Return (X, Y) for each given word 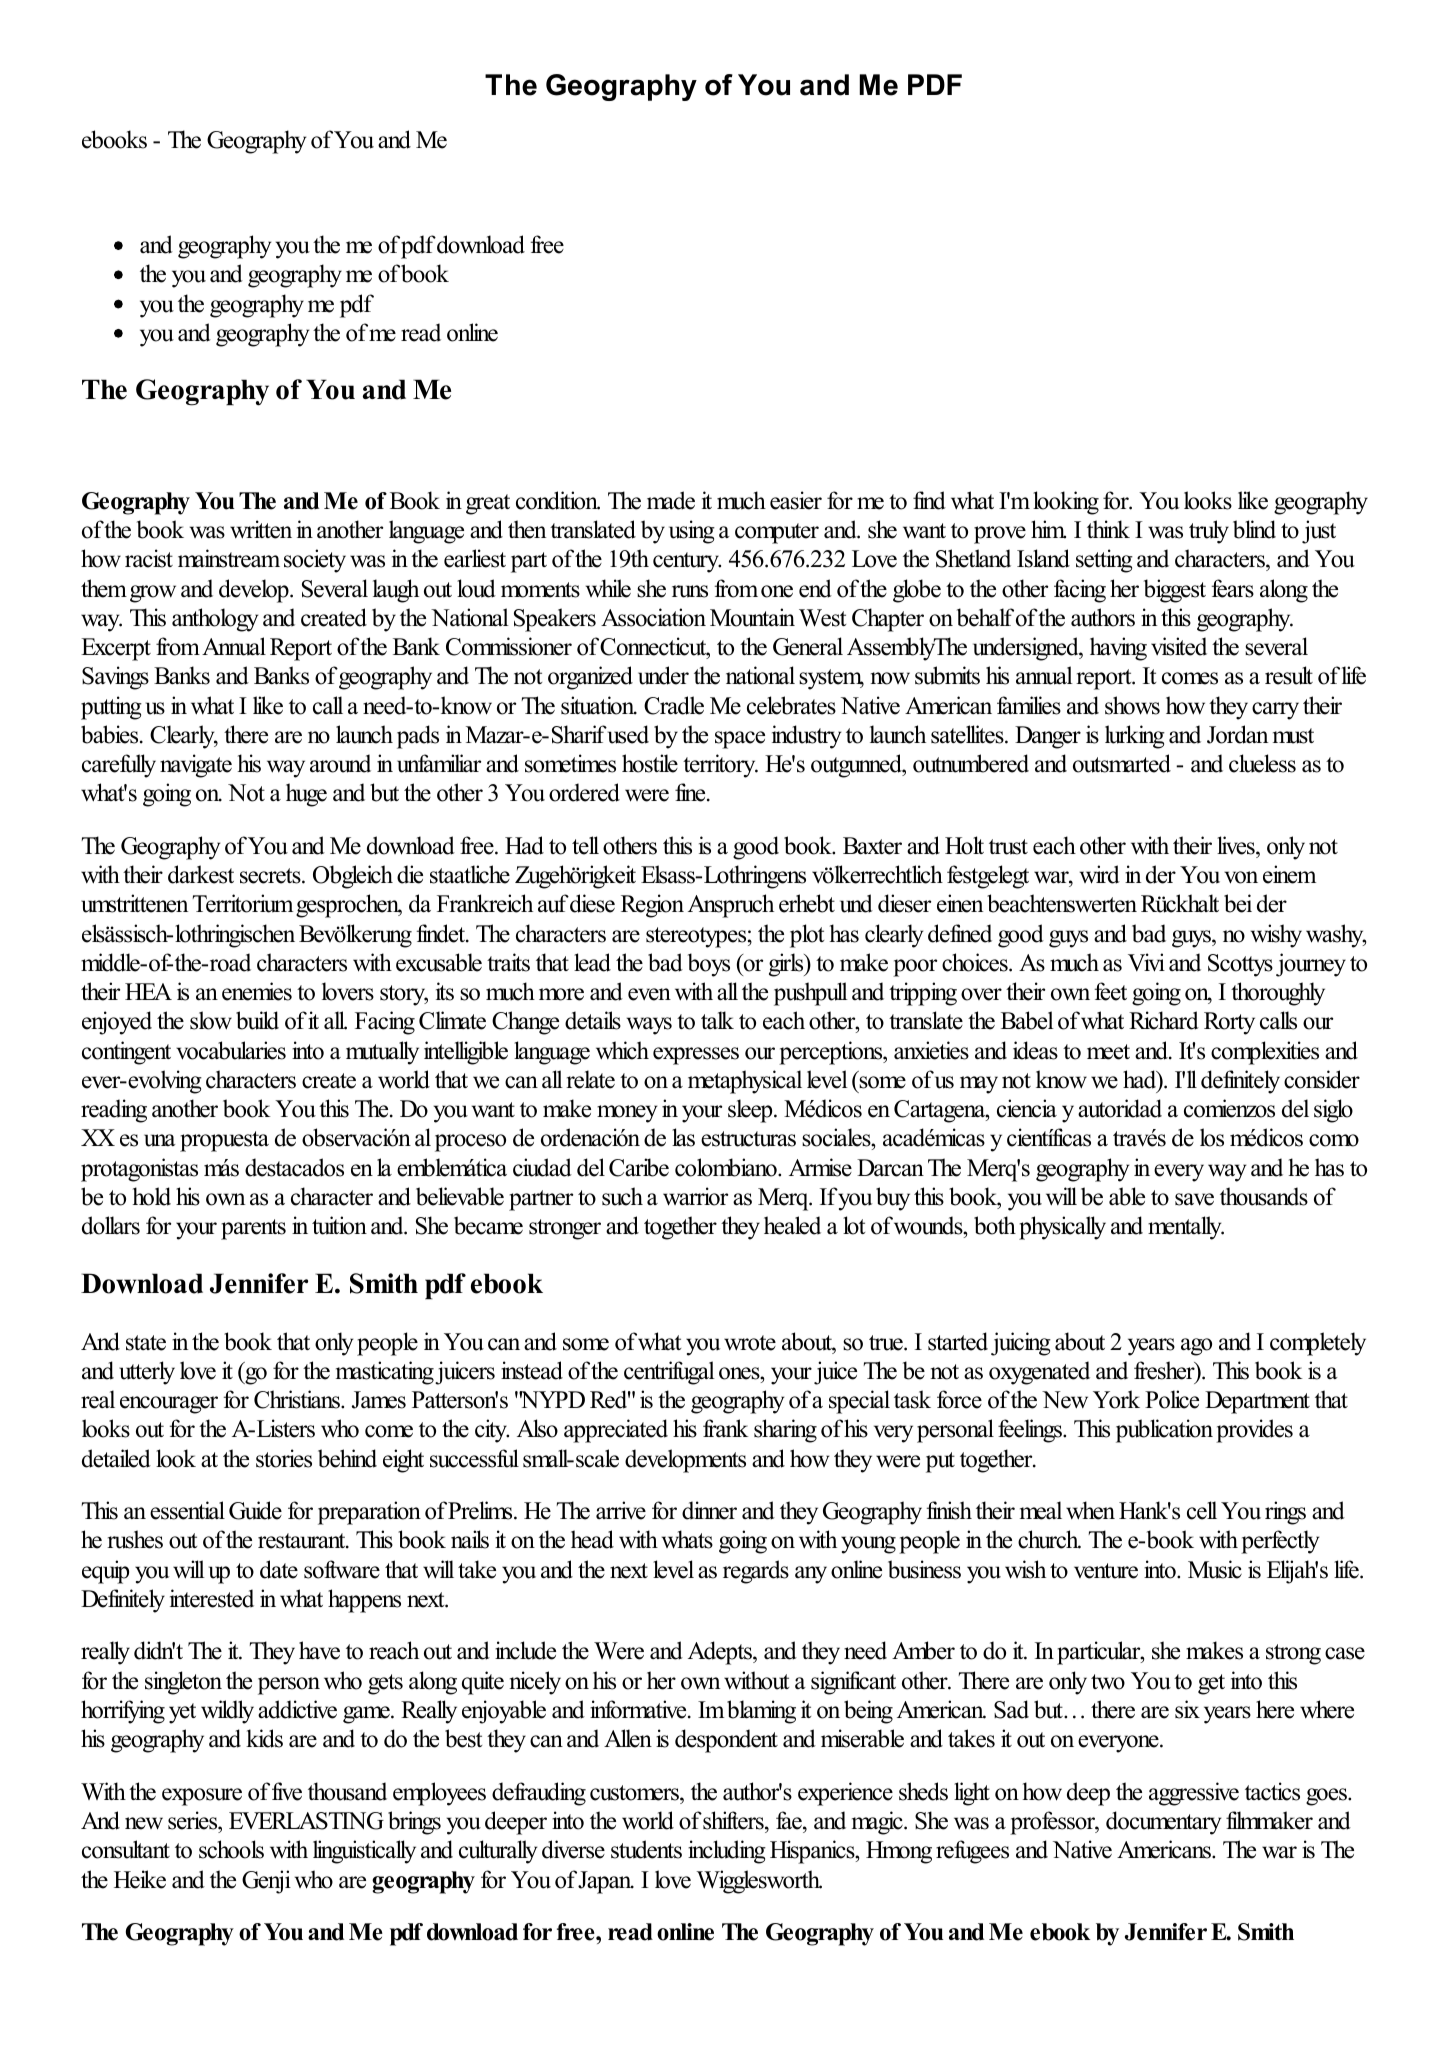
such (622, 1196)
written (261, 529)
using (692, 532)
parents (253, 1229)
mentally (1186, 1228)
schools (231, 1849)
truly (1209, 532)
